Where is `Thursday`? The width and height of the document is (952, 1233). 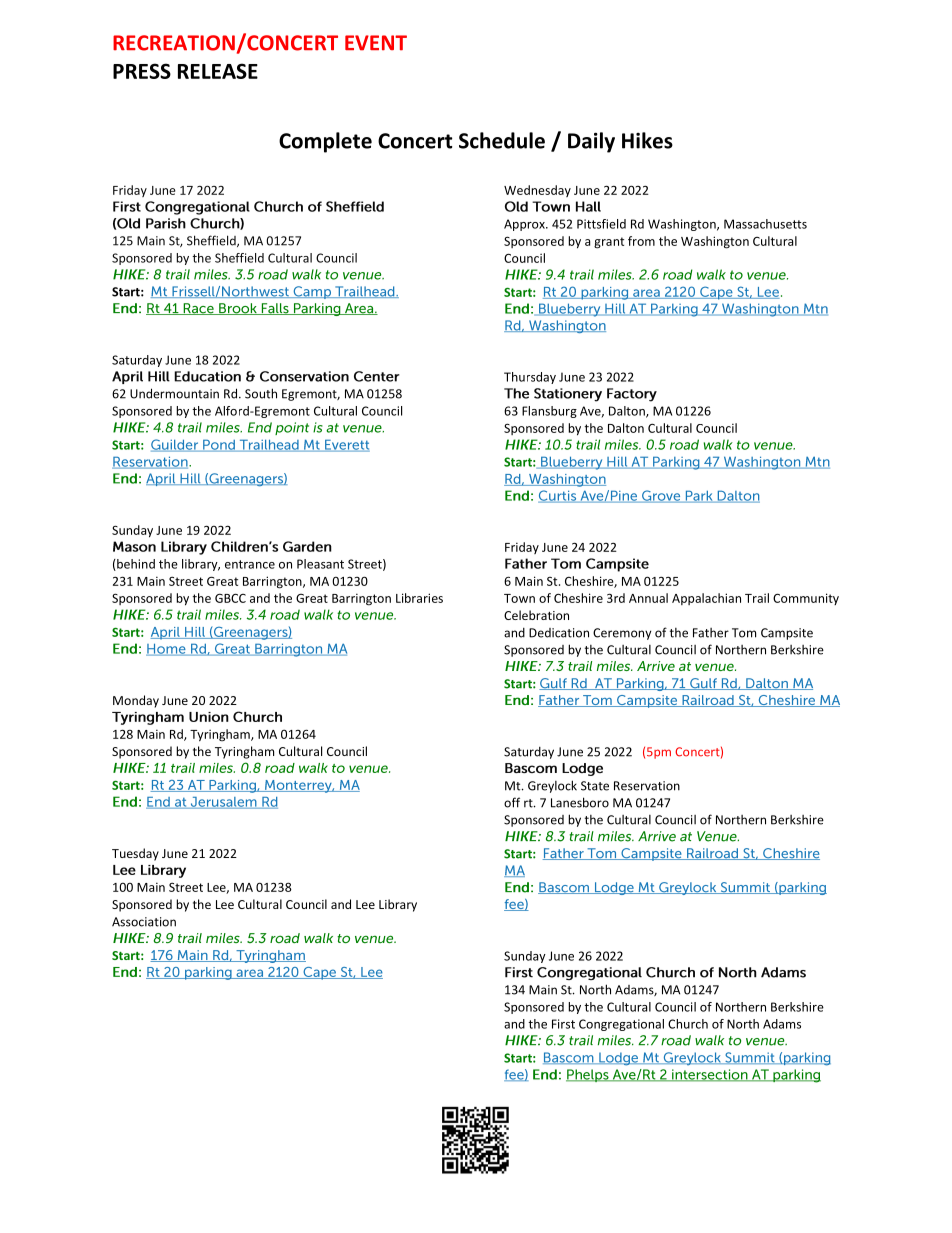
Thursday is located at coordinates (530, 378).
